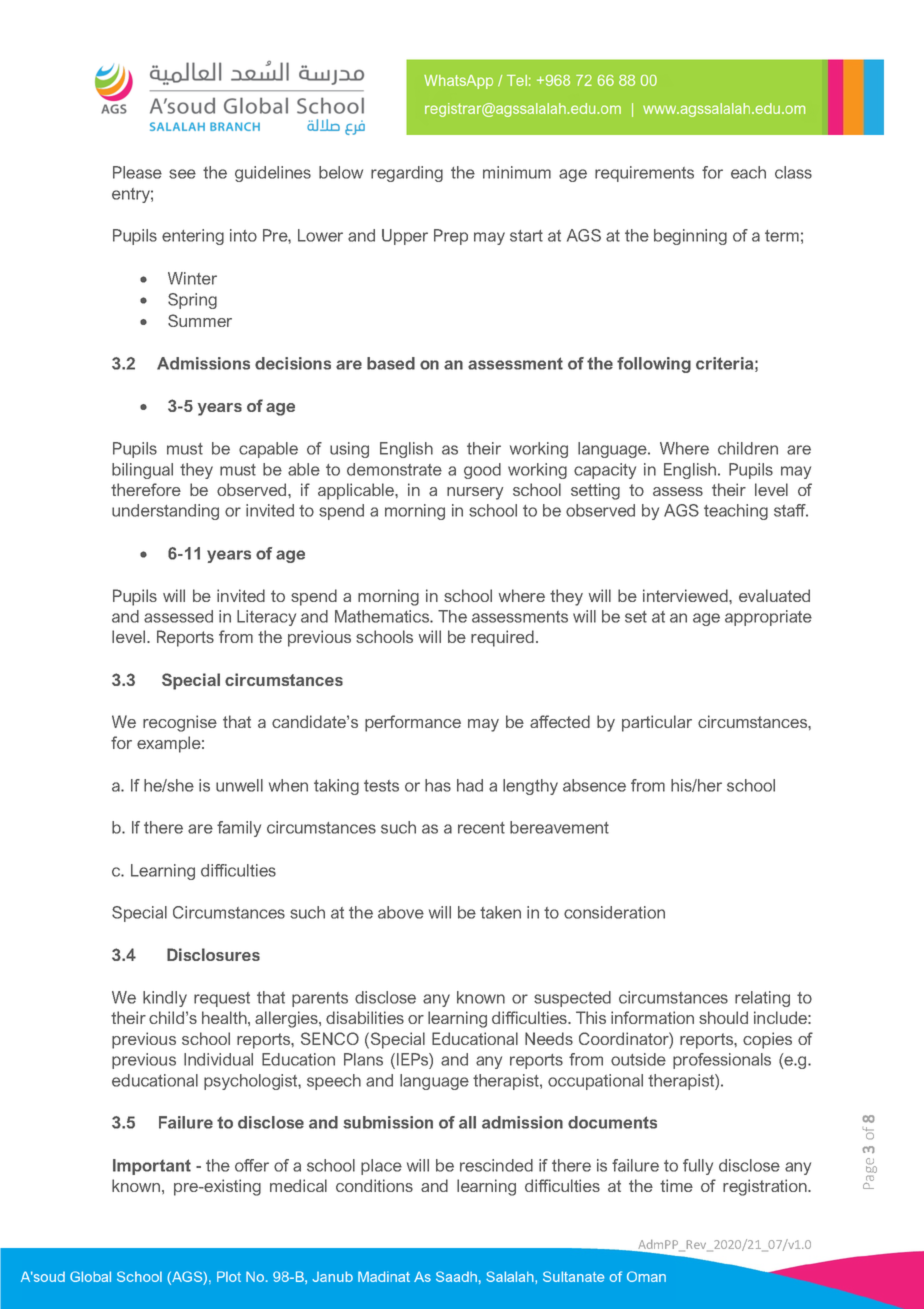  Describe the element at coordinates (451, 237) in the image. I see `Prep` at that location.
